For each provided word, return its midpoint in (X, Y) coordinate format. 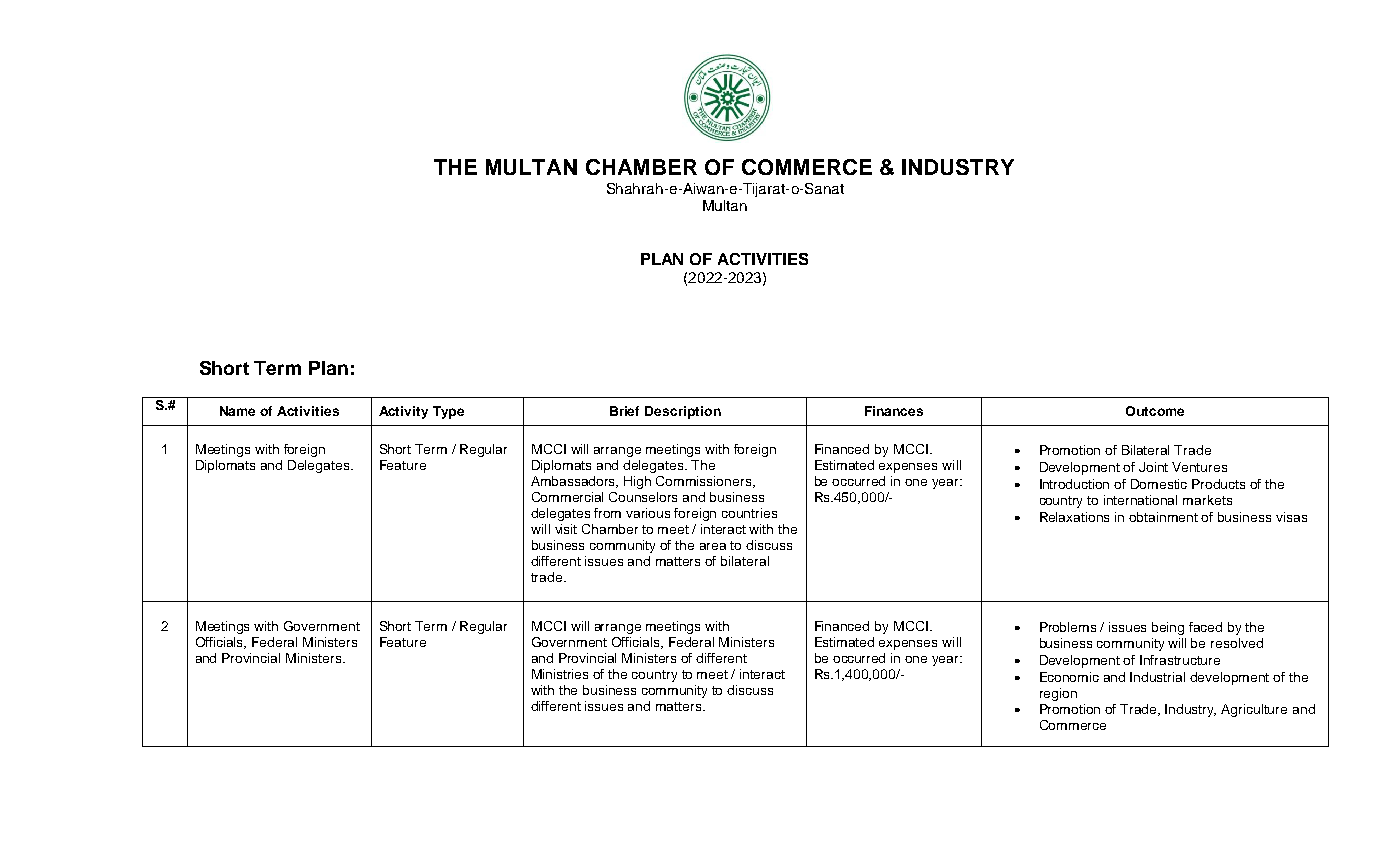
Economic (1069, 677)
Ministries (560, 674)
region (1058, 694)
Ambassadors (574, 482)
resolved (1237, 643)
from (607, 513)
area (713, 546)
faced (1205, 627)
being (1168, 628)
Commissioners (705, 482)
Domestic (1159, 484)
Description (683, 412)
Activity (403, 412)
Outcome (1155, 411)
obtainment (1163, 517)
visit (566, 529)
